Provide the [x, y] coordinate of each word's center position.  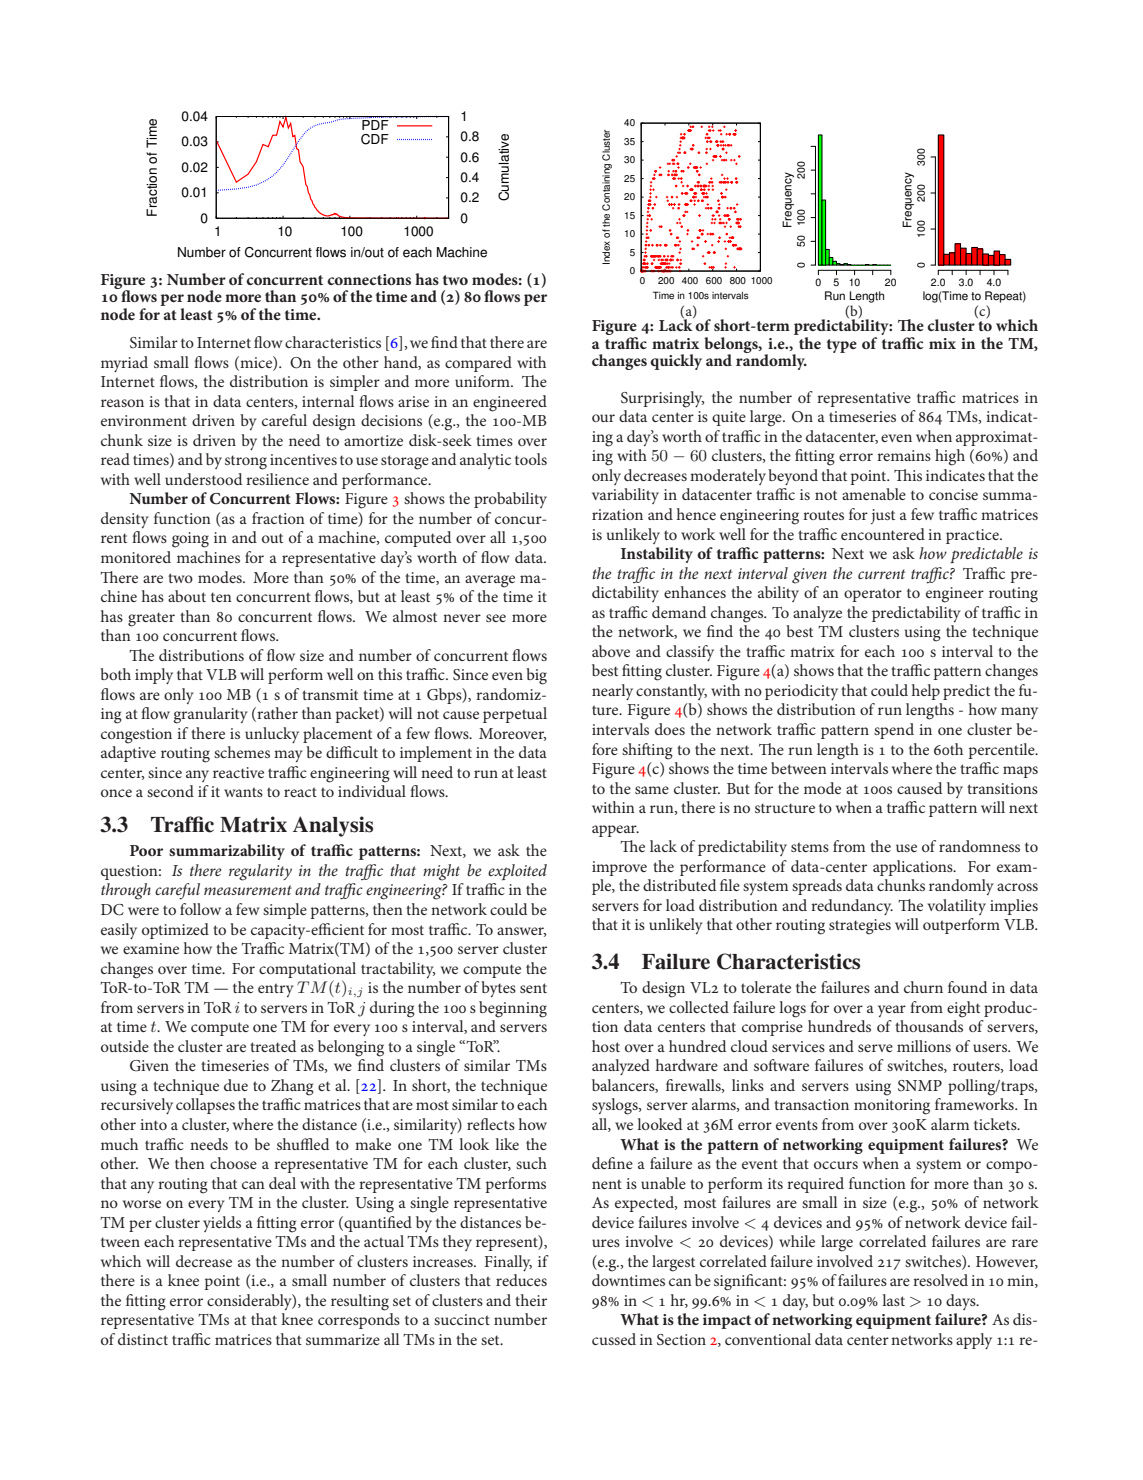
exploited [517, 872]
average [490, 581]
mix [942, 343]
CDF [375, 139]
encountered [883, 534]
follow [200, 909]
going [190, 540]
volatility [956, 907]
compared [478, 364]
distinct [143, 1339]
